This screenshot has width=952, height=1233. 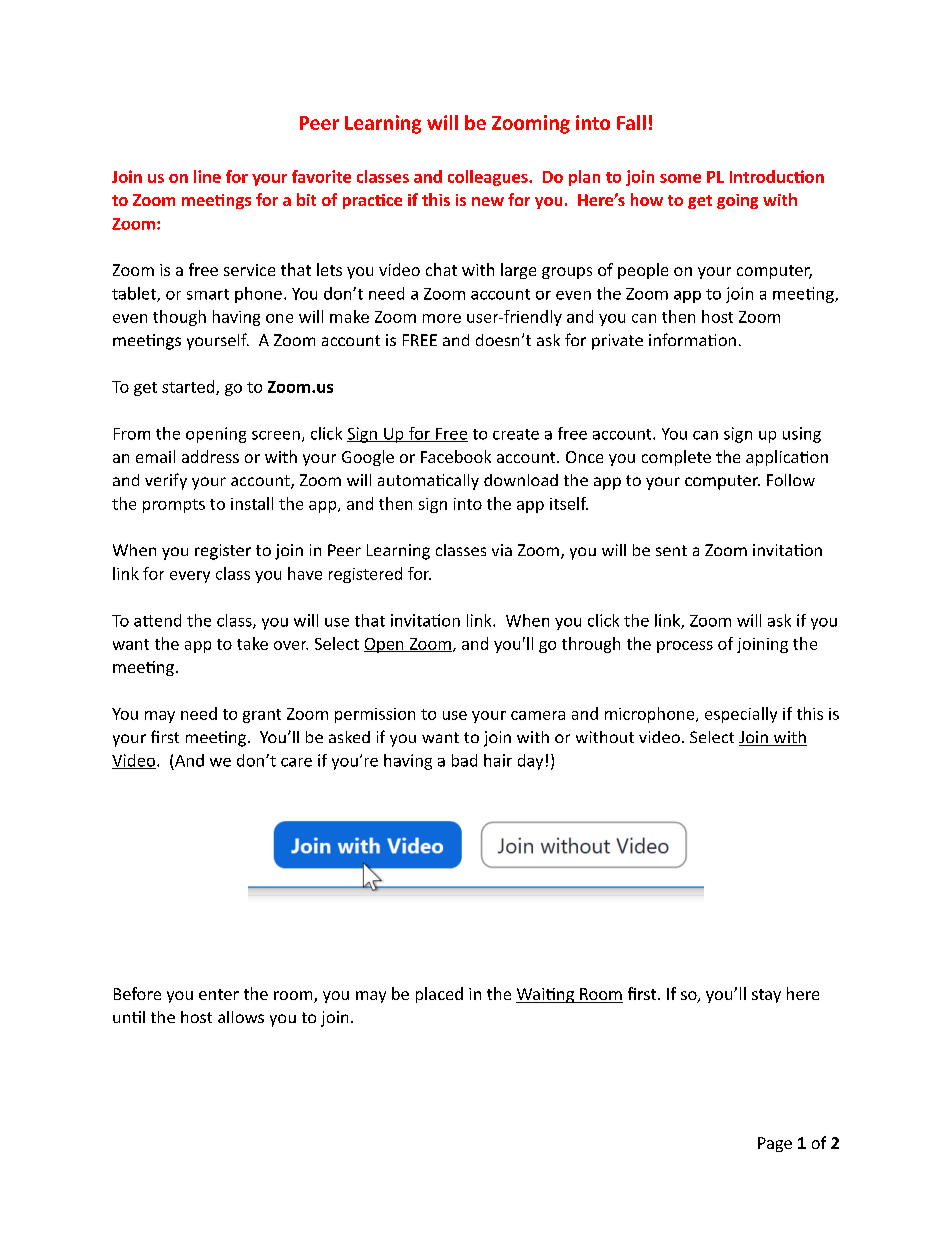 I want to click on placed, so click(x=439, y=995).
